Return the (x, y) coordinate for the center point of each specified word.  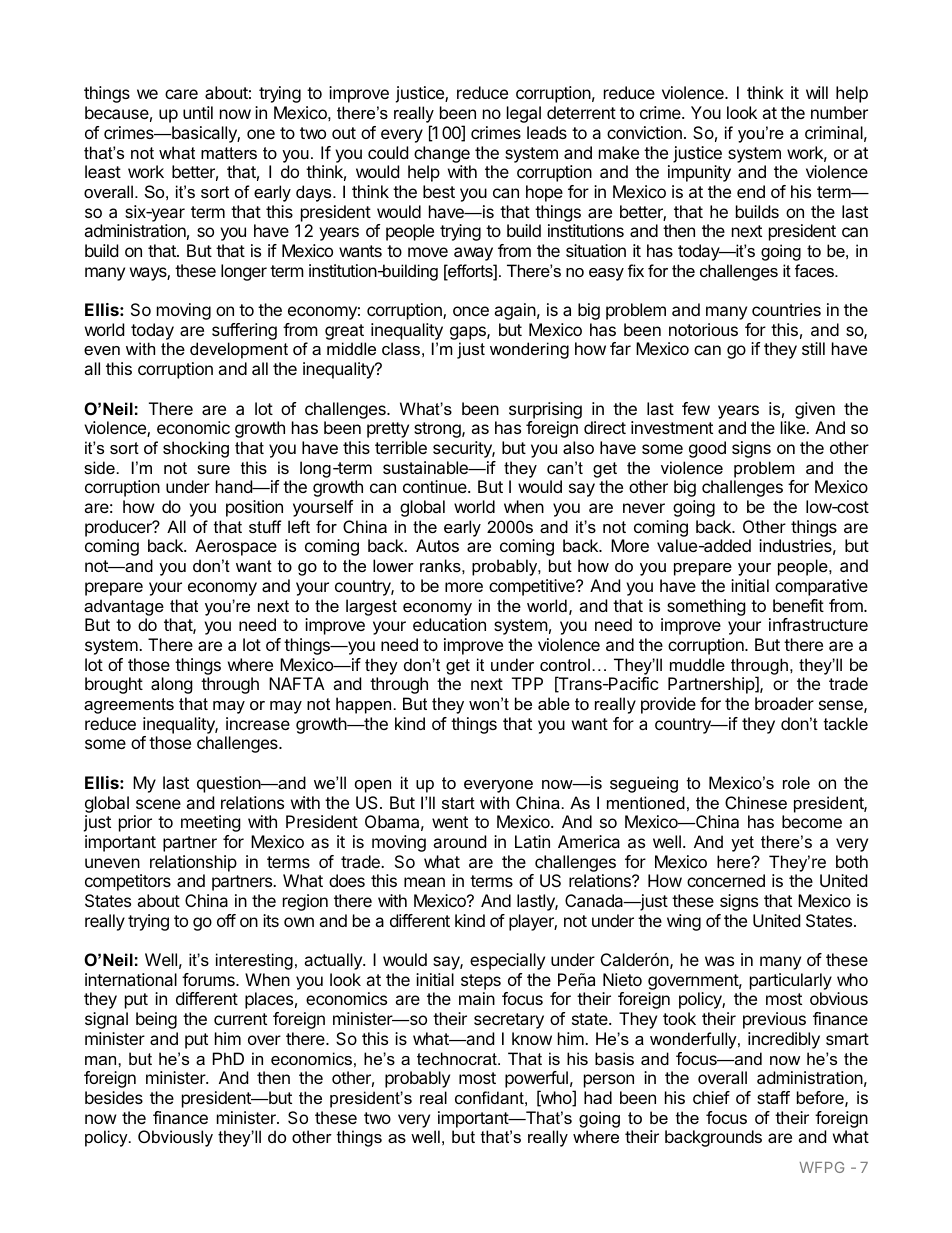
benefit (798, 605)
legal (524, 114)
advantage (124, 607)
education (449, 624)
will (817, 92)
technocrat (458, 1058)
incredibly (784, 1040)
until (198, 112)
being (156, 1020)
